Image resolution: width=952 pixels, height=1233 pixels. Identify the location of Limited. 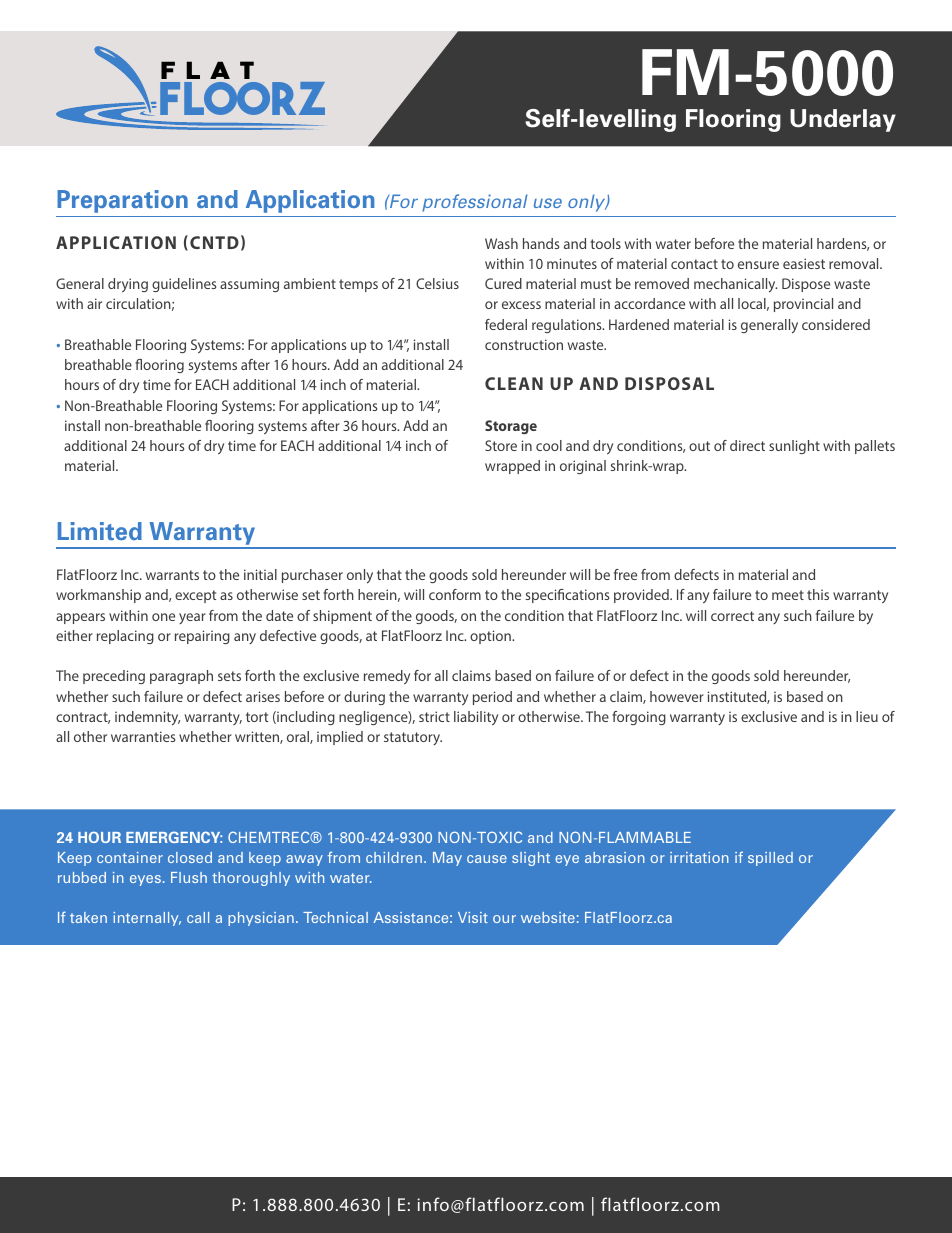
(100, 531).
